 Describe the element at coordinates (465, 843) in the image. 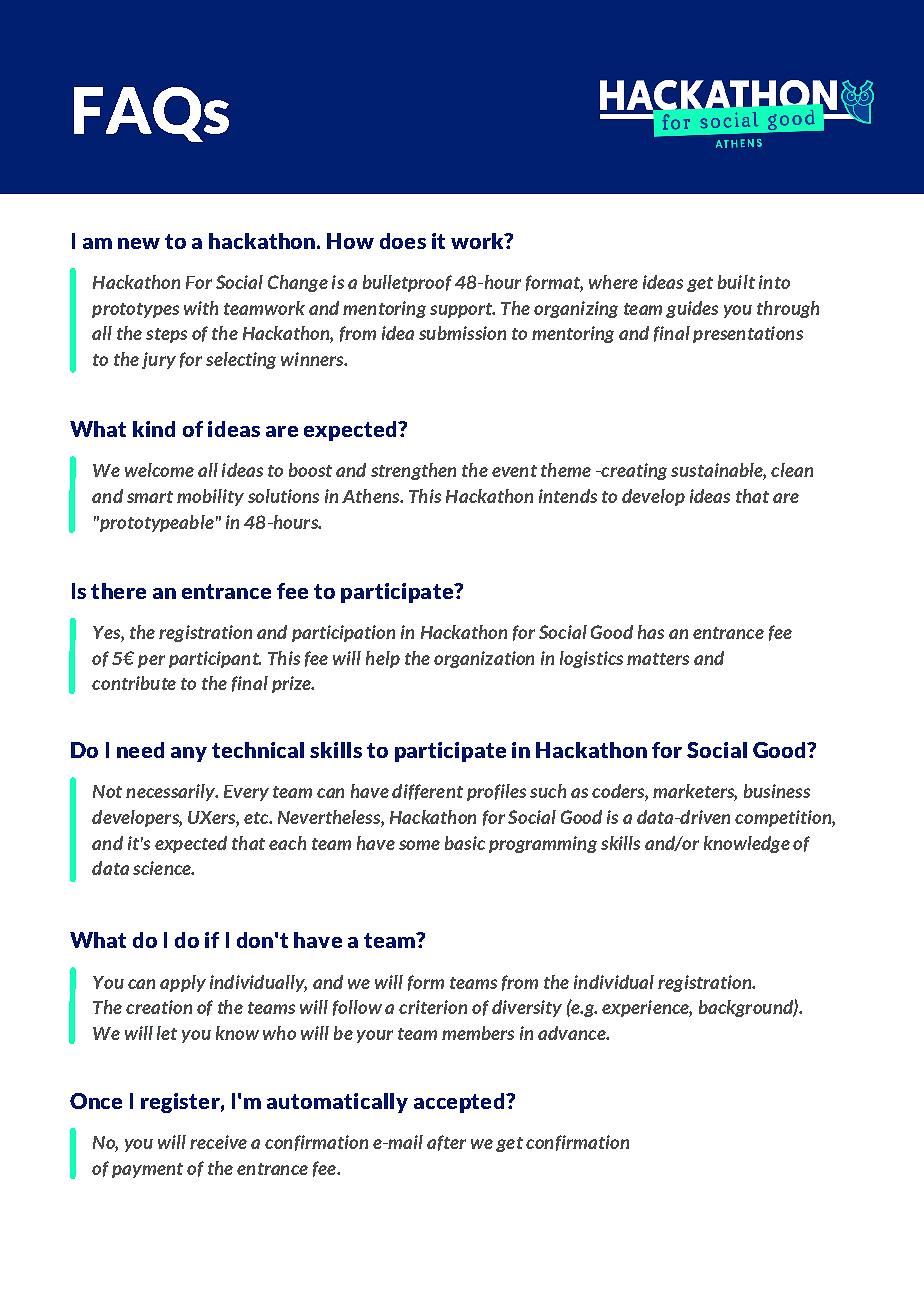

I see `basic` at that location.
